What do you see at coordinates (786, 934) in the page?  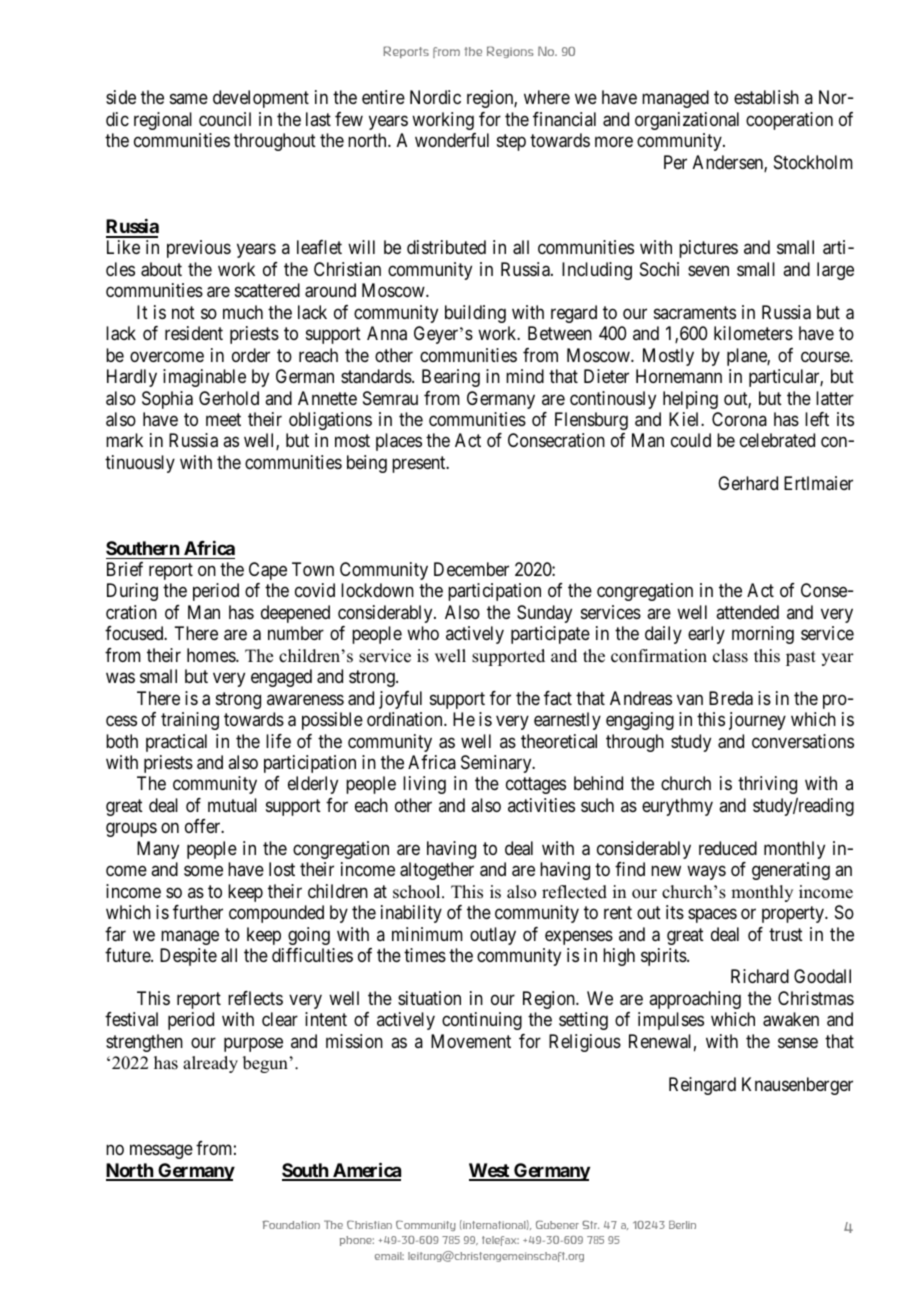 I see `trust` at bounding box center [786, 934].
